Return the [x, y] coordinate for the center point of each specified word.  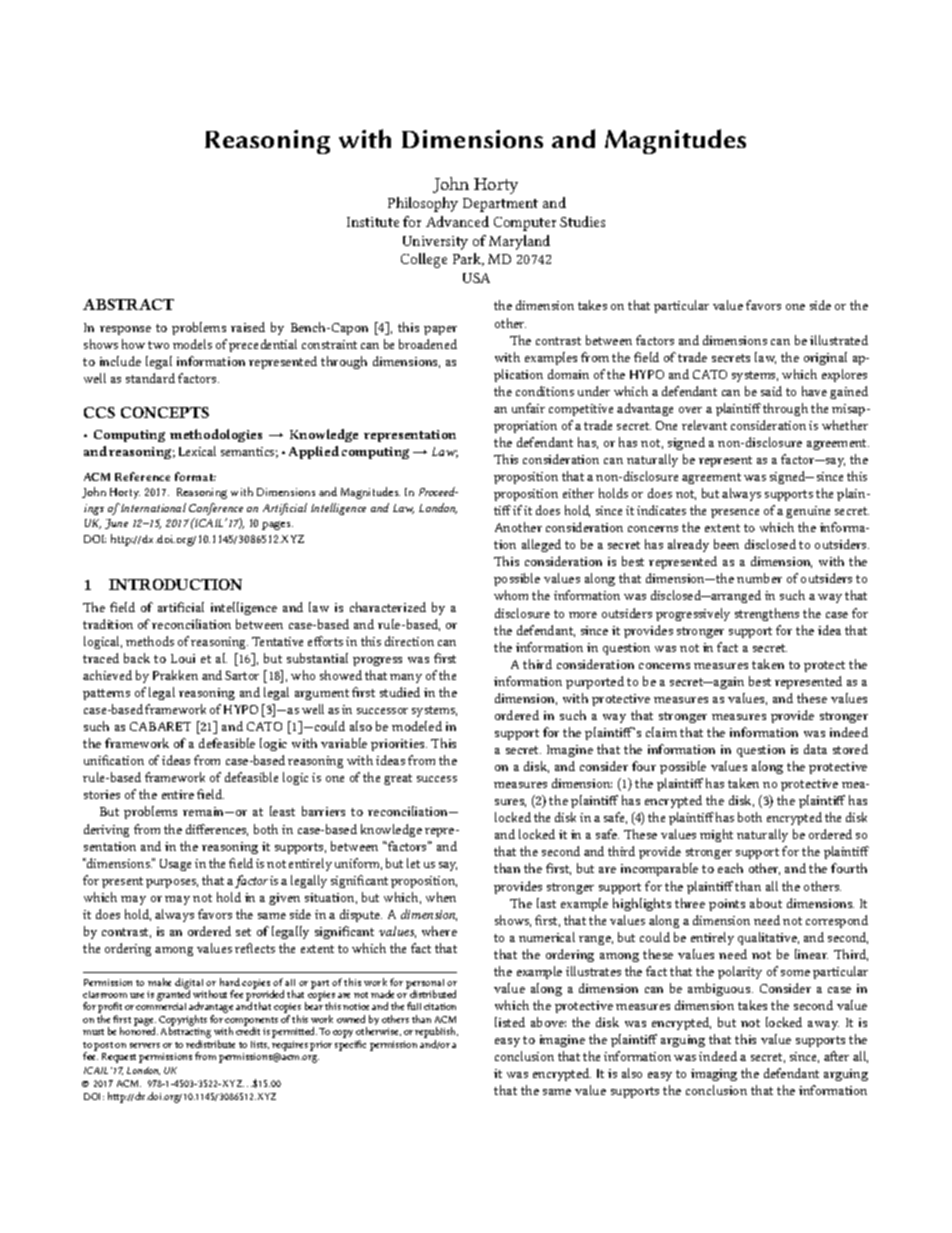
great [398, 779]
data [815, 749]
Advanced [457, 221]
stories [102, 794]
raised [248, 327]
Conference [216, 509]
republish [436, 1034]
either [578, 493]
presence [735, 513]
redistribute [210, 1044]
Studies [582, 221]
